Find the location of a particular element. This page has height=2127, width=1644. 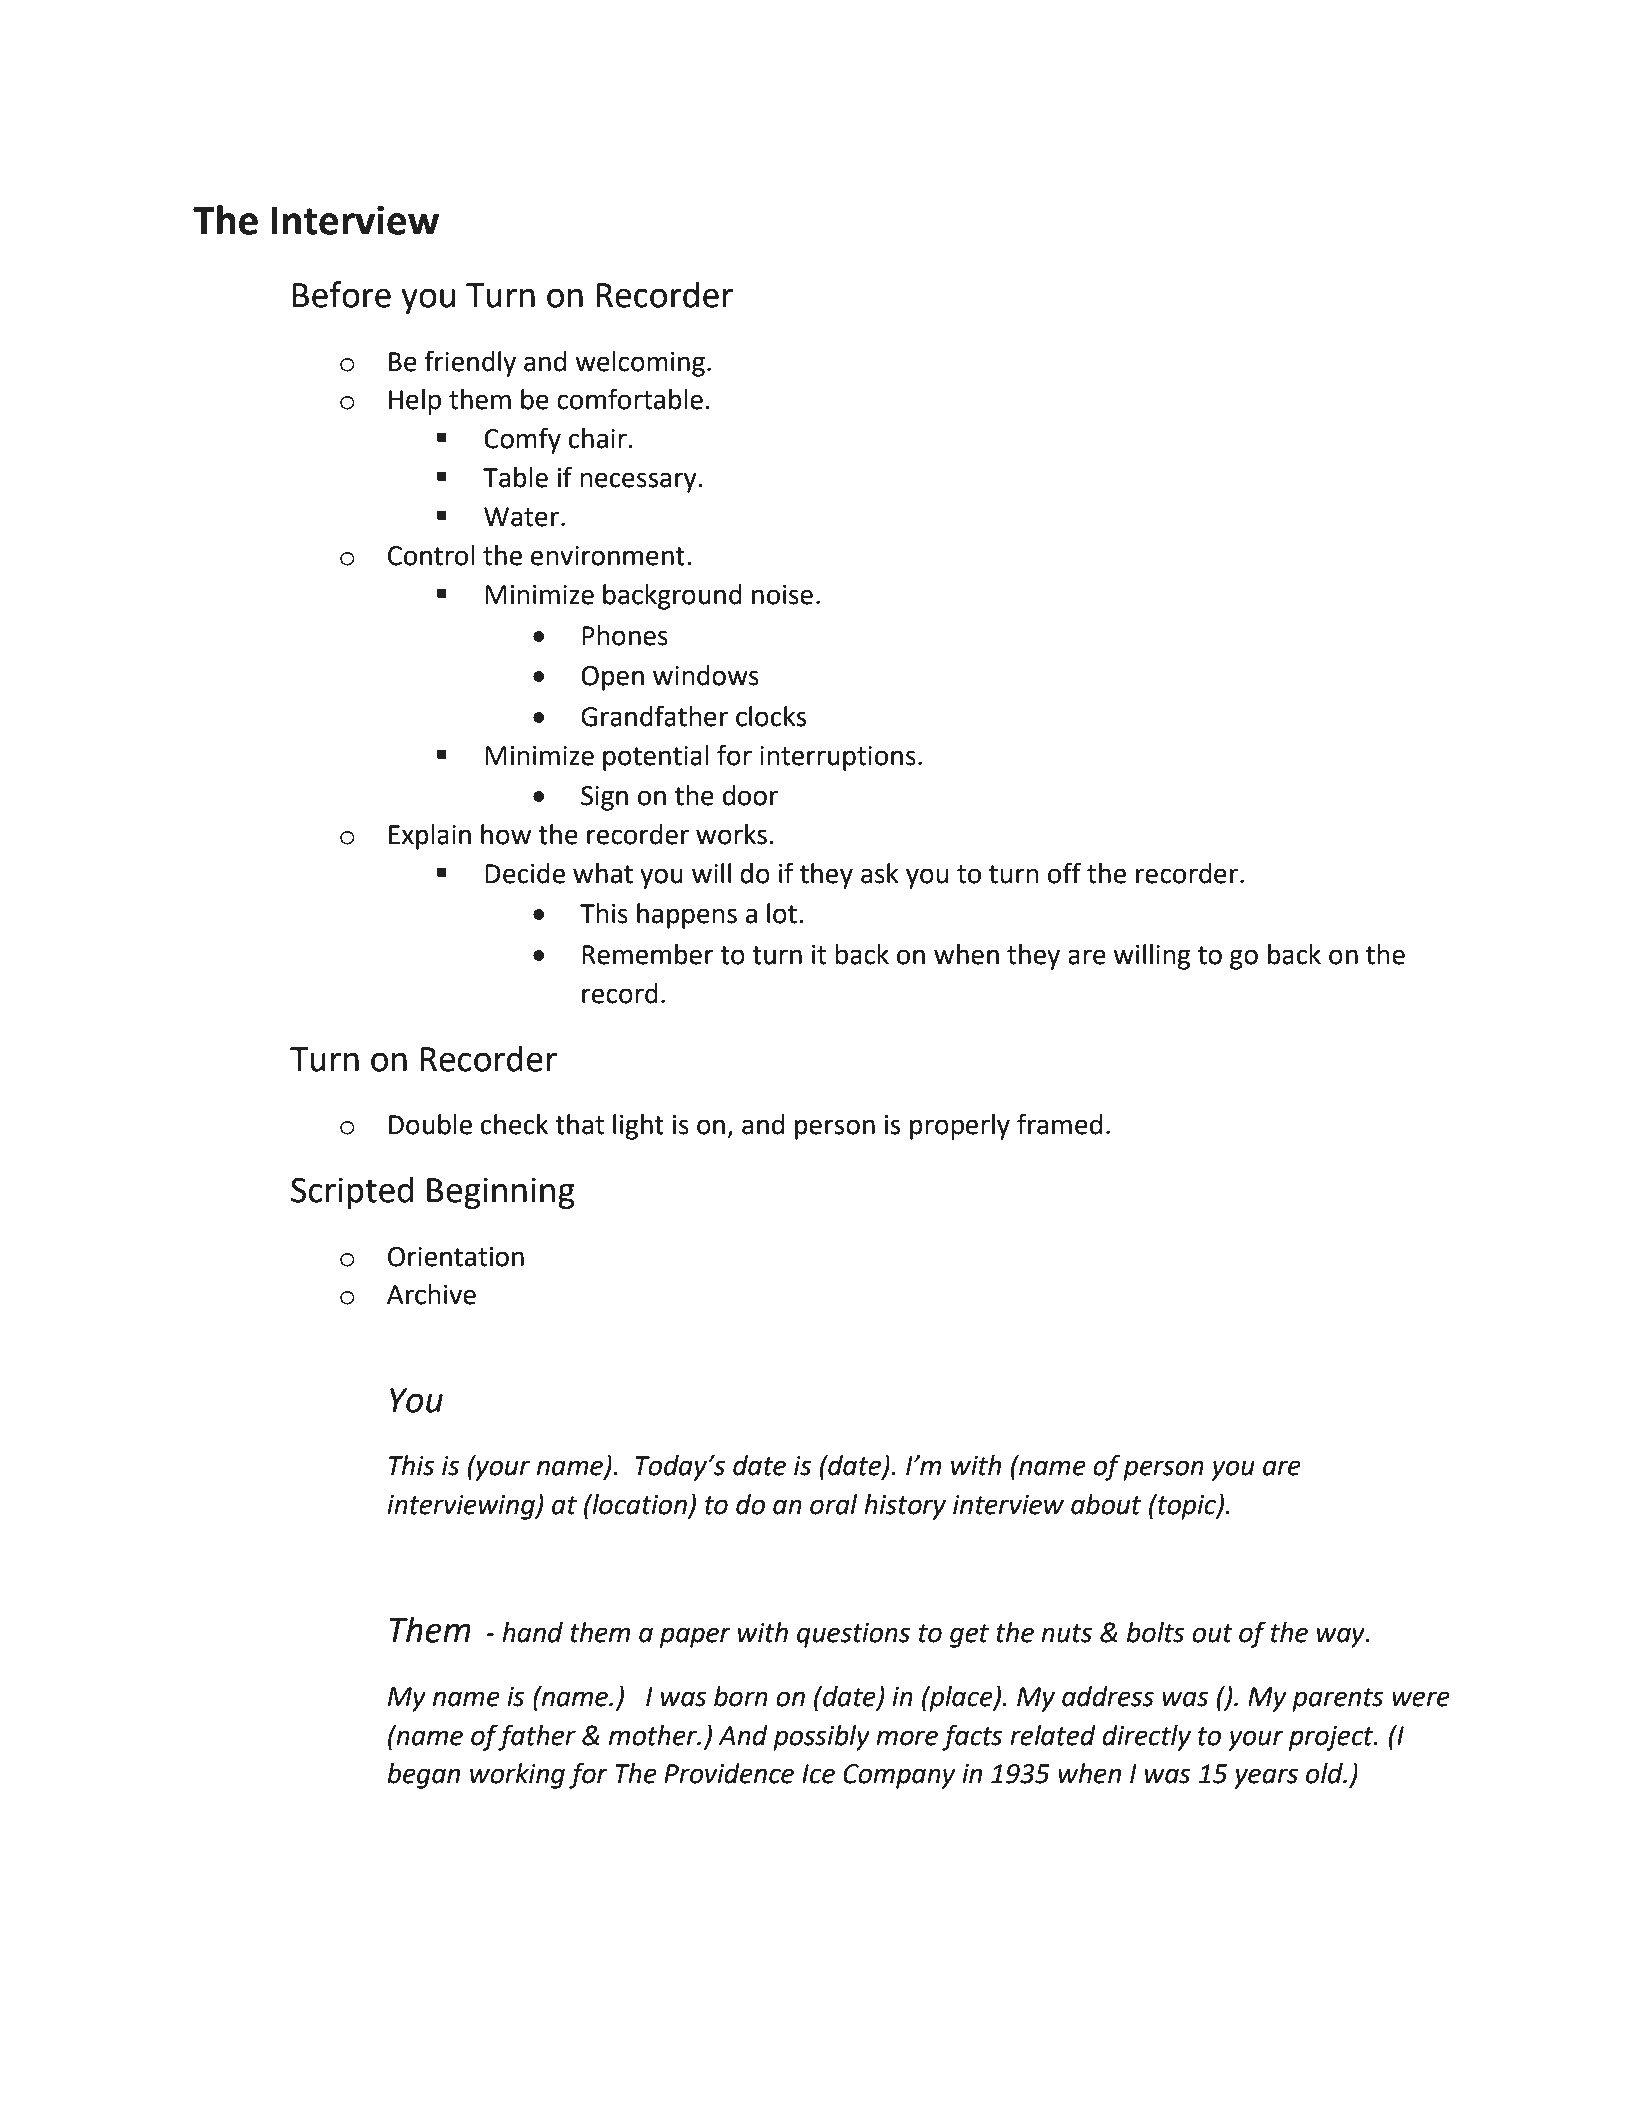

working is located at coordinates (517, 1776).
